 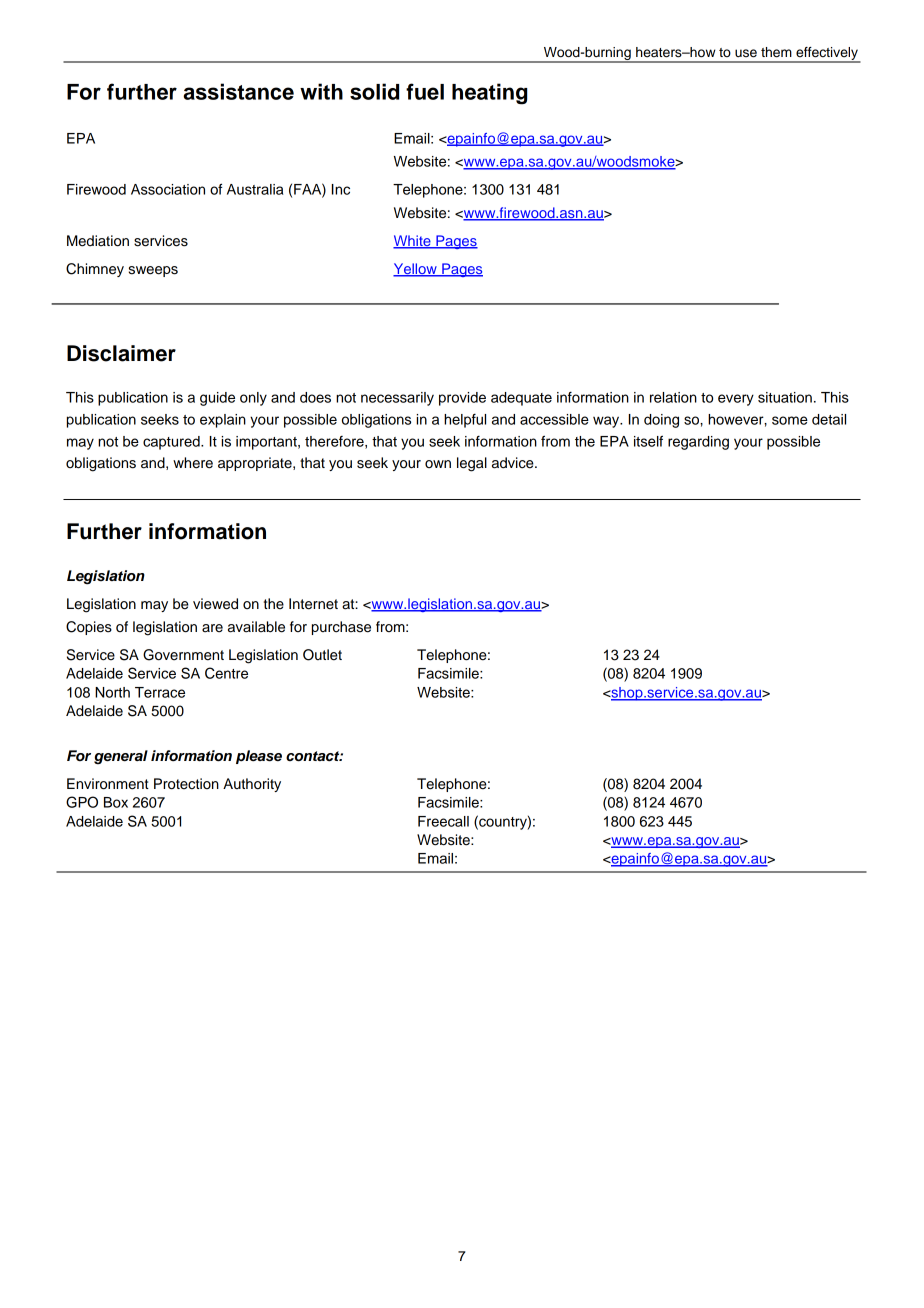 I want to click on helpful, so click(x=465, y=421).
